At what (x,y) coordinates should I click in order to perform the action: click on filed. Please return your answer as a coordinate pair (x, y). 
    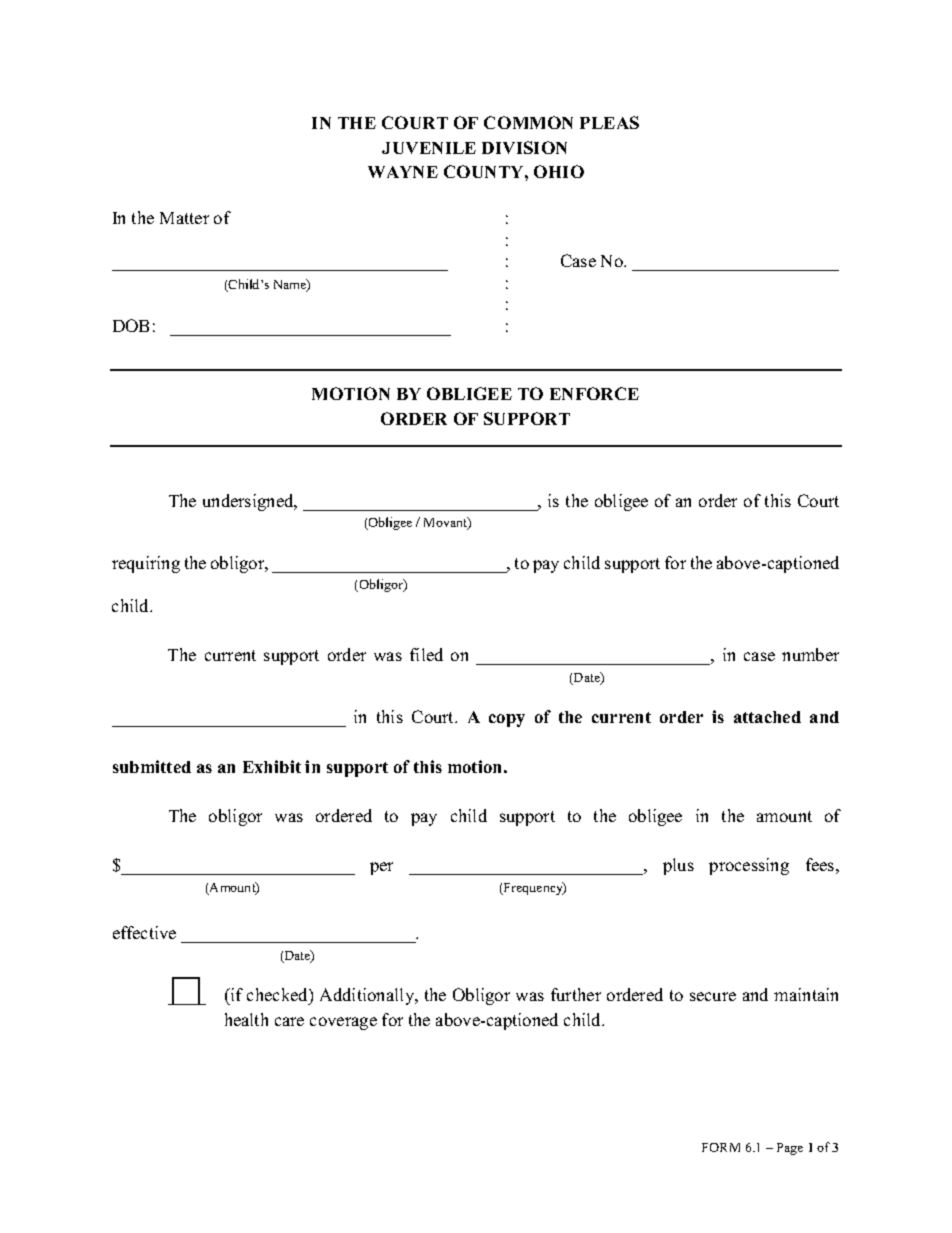
    Looking at the image, I should click on (426, 654).
